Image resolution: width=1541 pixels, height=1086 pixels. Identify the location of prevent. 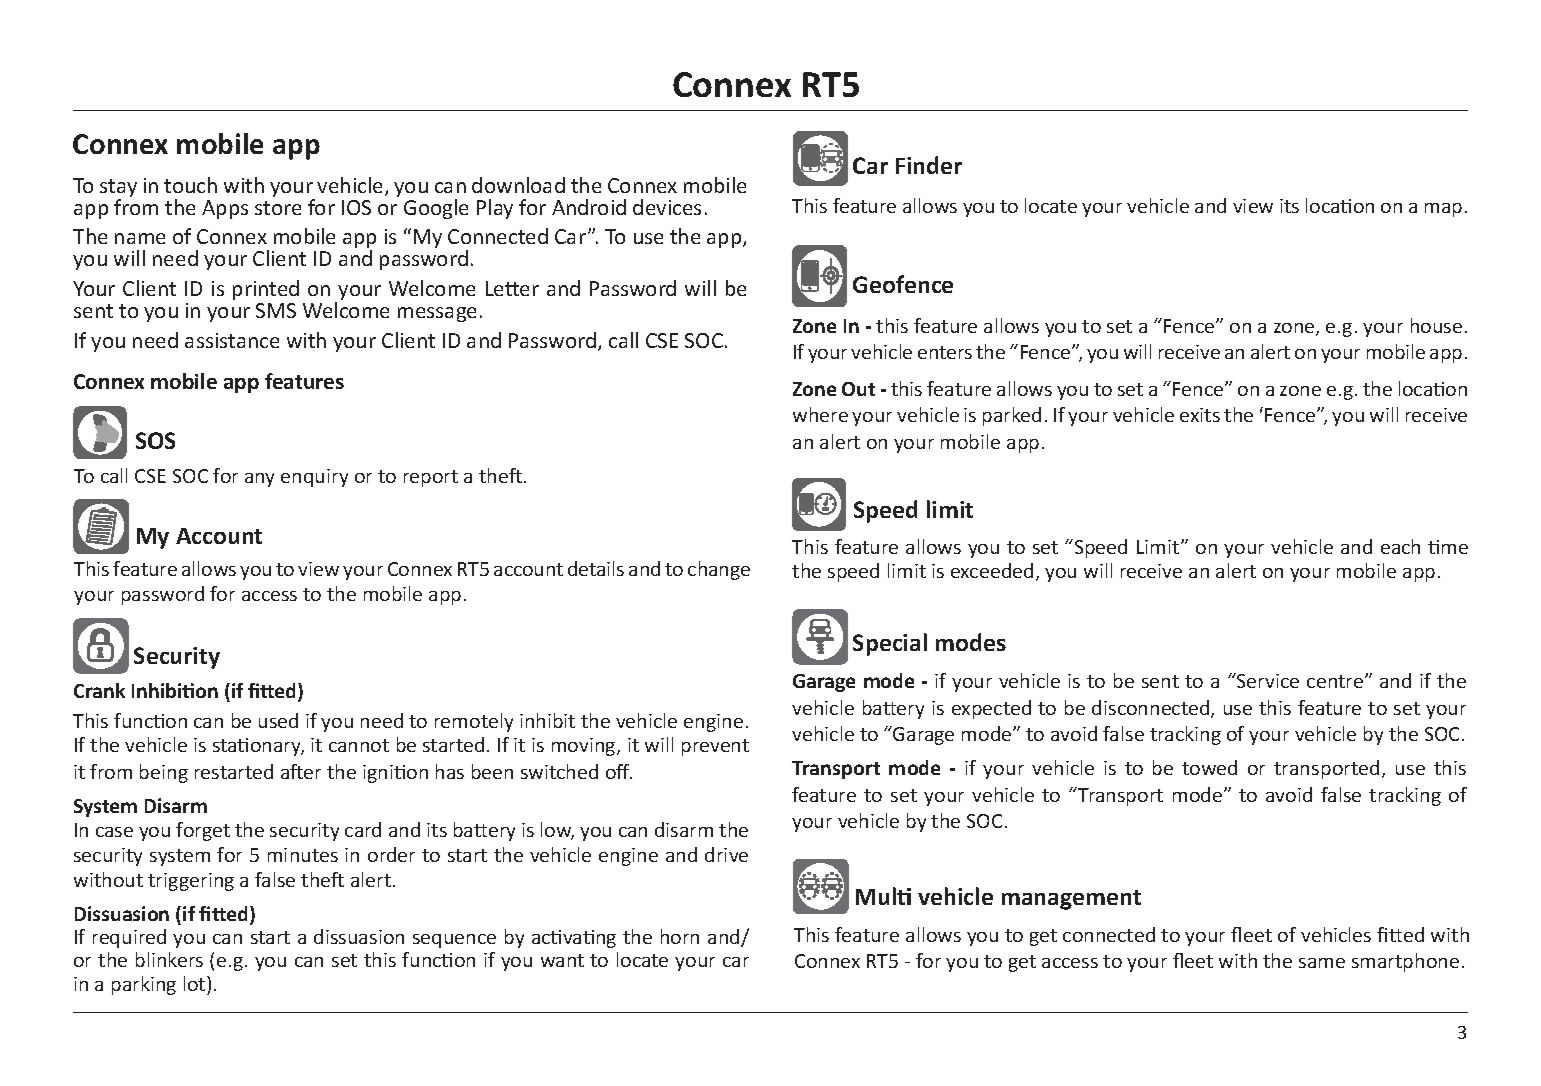
(715, 747).
